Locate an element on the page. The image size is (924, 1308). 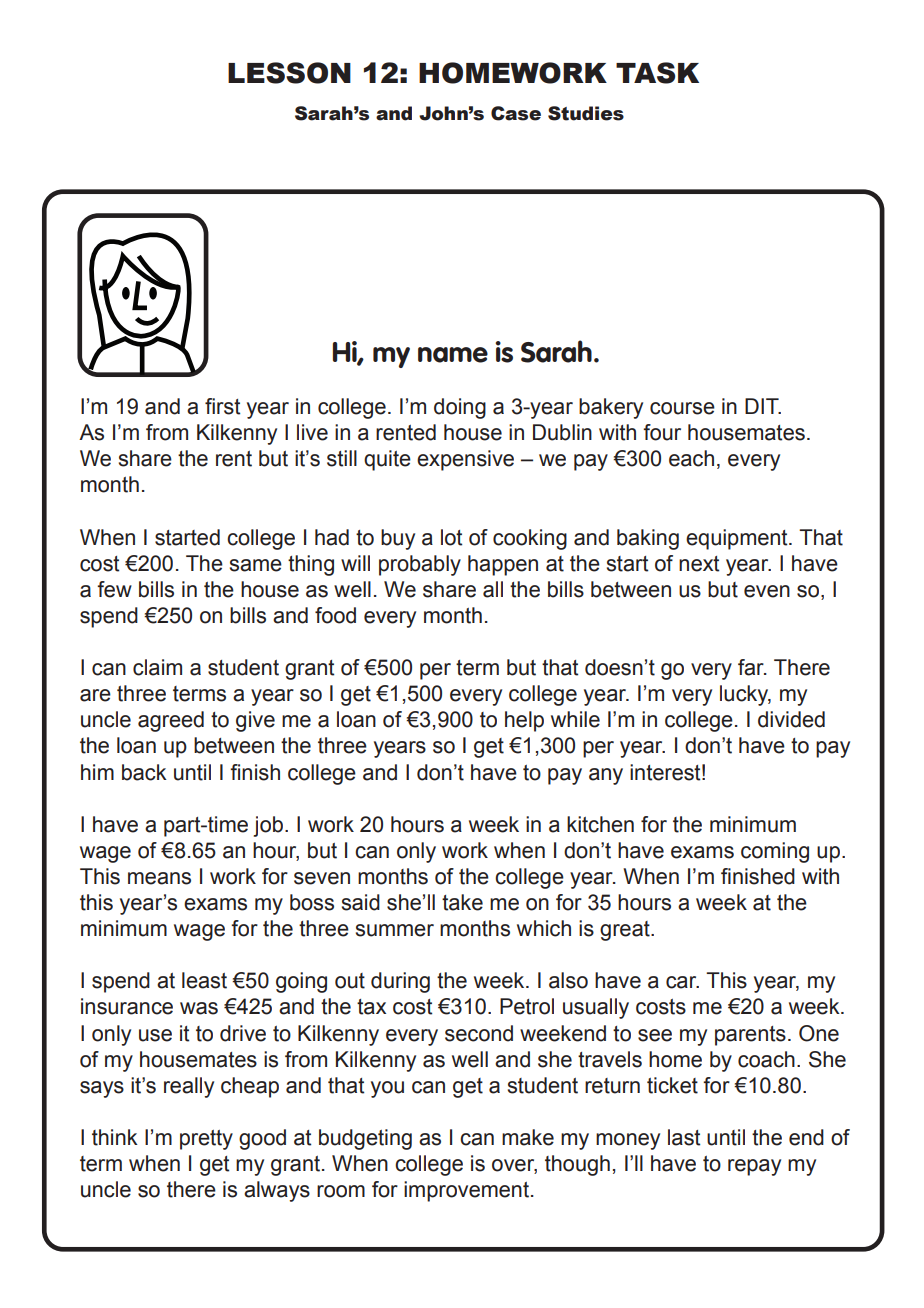
far is located at coordinates (752, 667).
